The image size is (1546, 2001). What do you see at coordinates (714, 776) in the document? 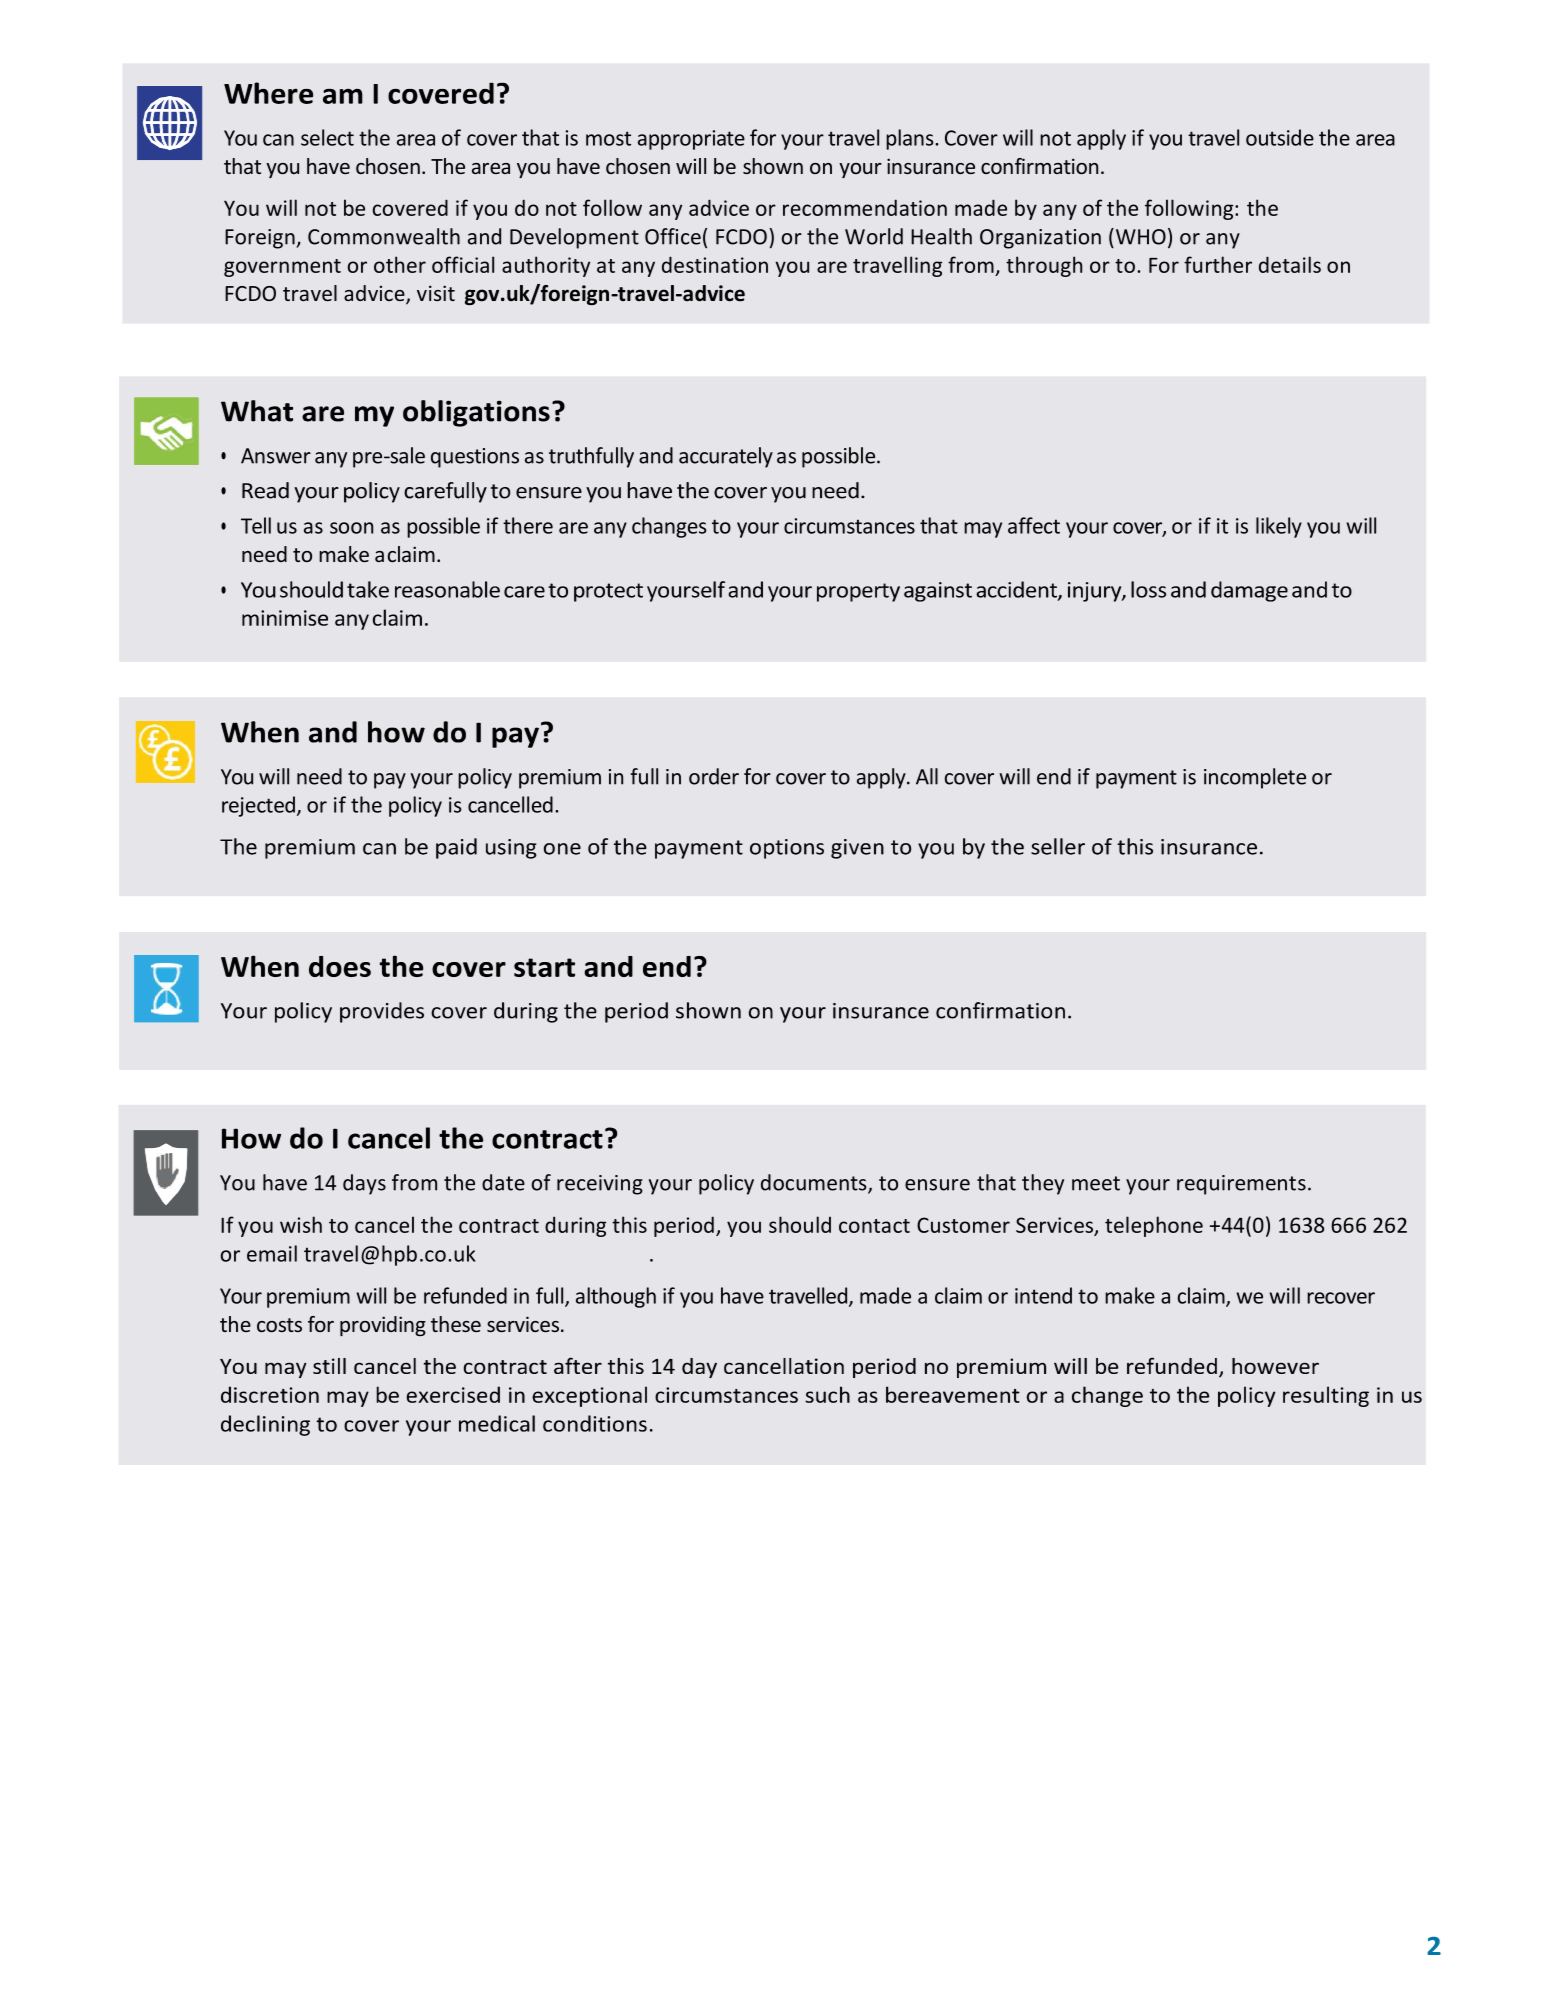
I see `order` at bounding box center [714, 776].
